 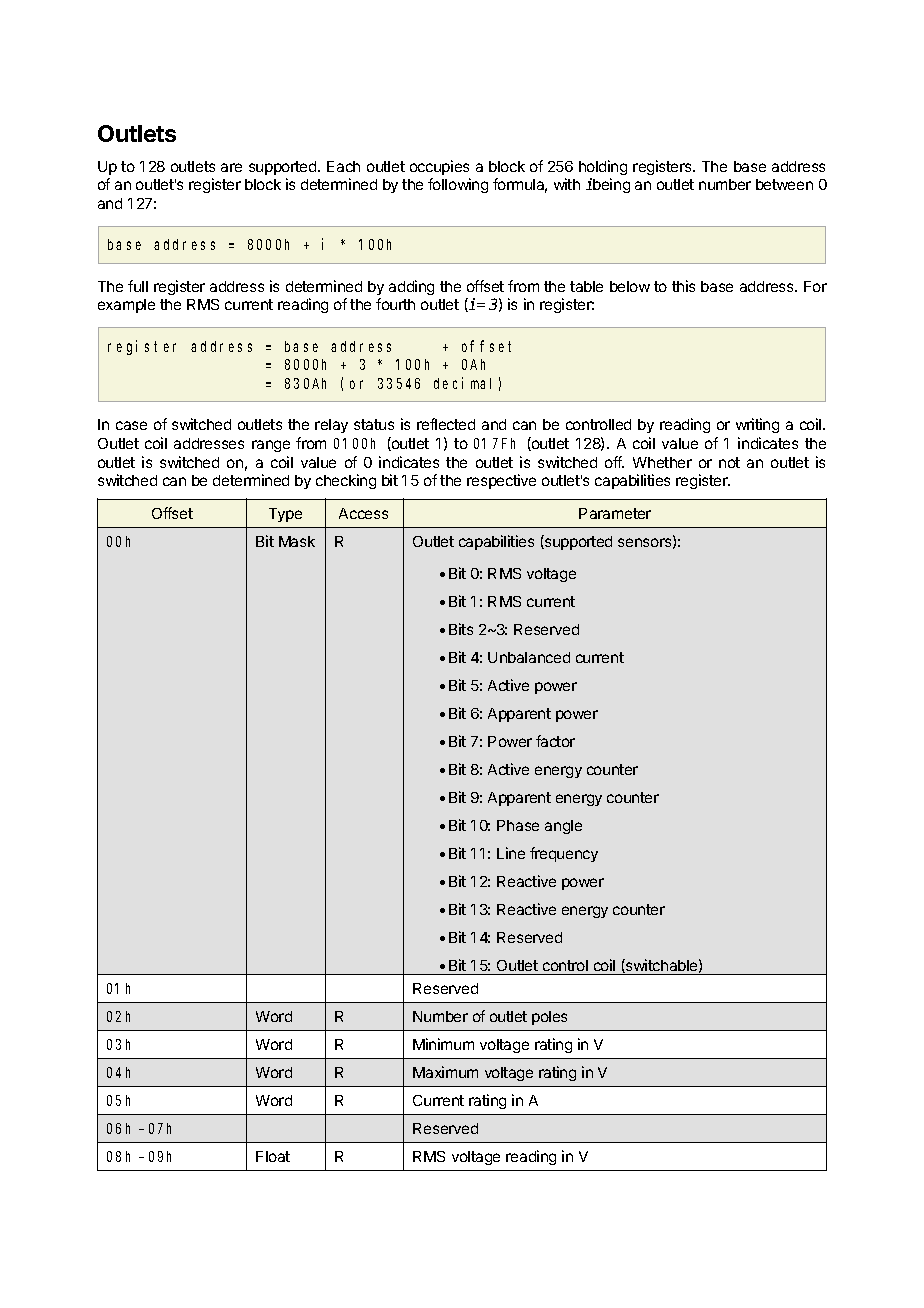 I want to click on full, so click(x=138, y=286).
